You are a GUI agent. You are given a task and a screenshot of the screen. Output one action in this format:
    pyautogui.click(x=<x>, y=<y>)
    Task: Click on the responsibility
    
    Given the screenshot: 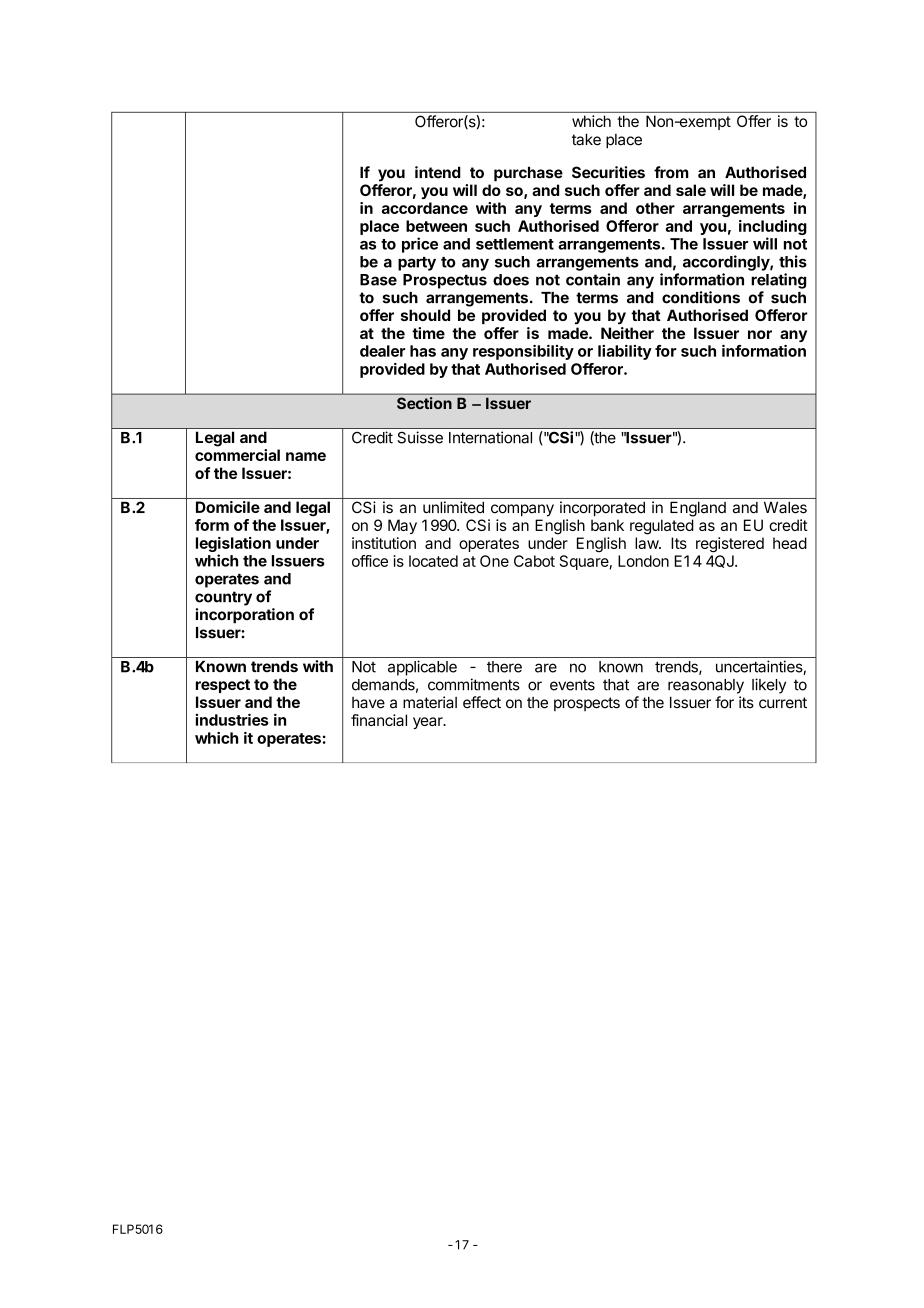 What is the action you would take?
    pyautogui.click(x=523, y=352)
